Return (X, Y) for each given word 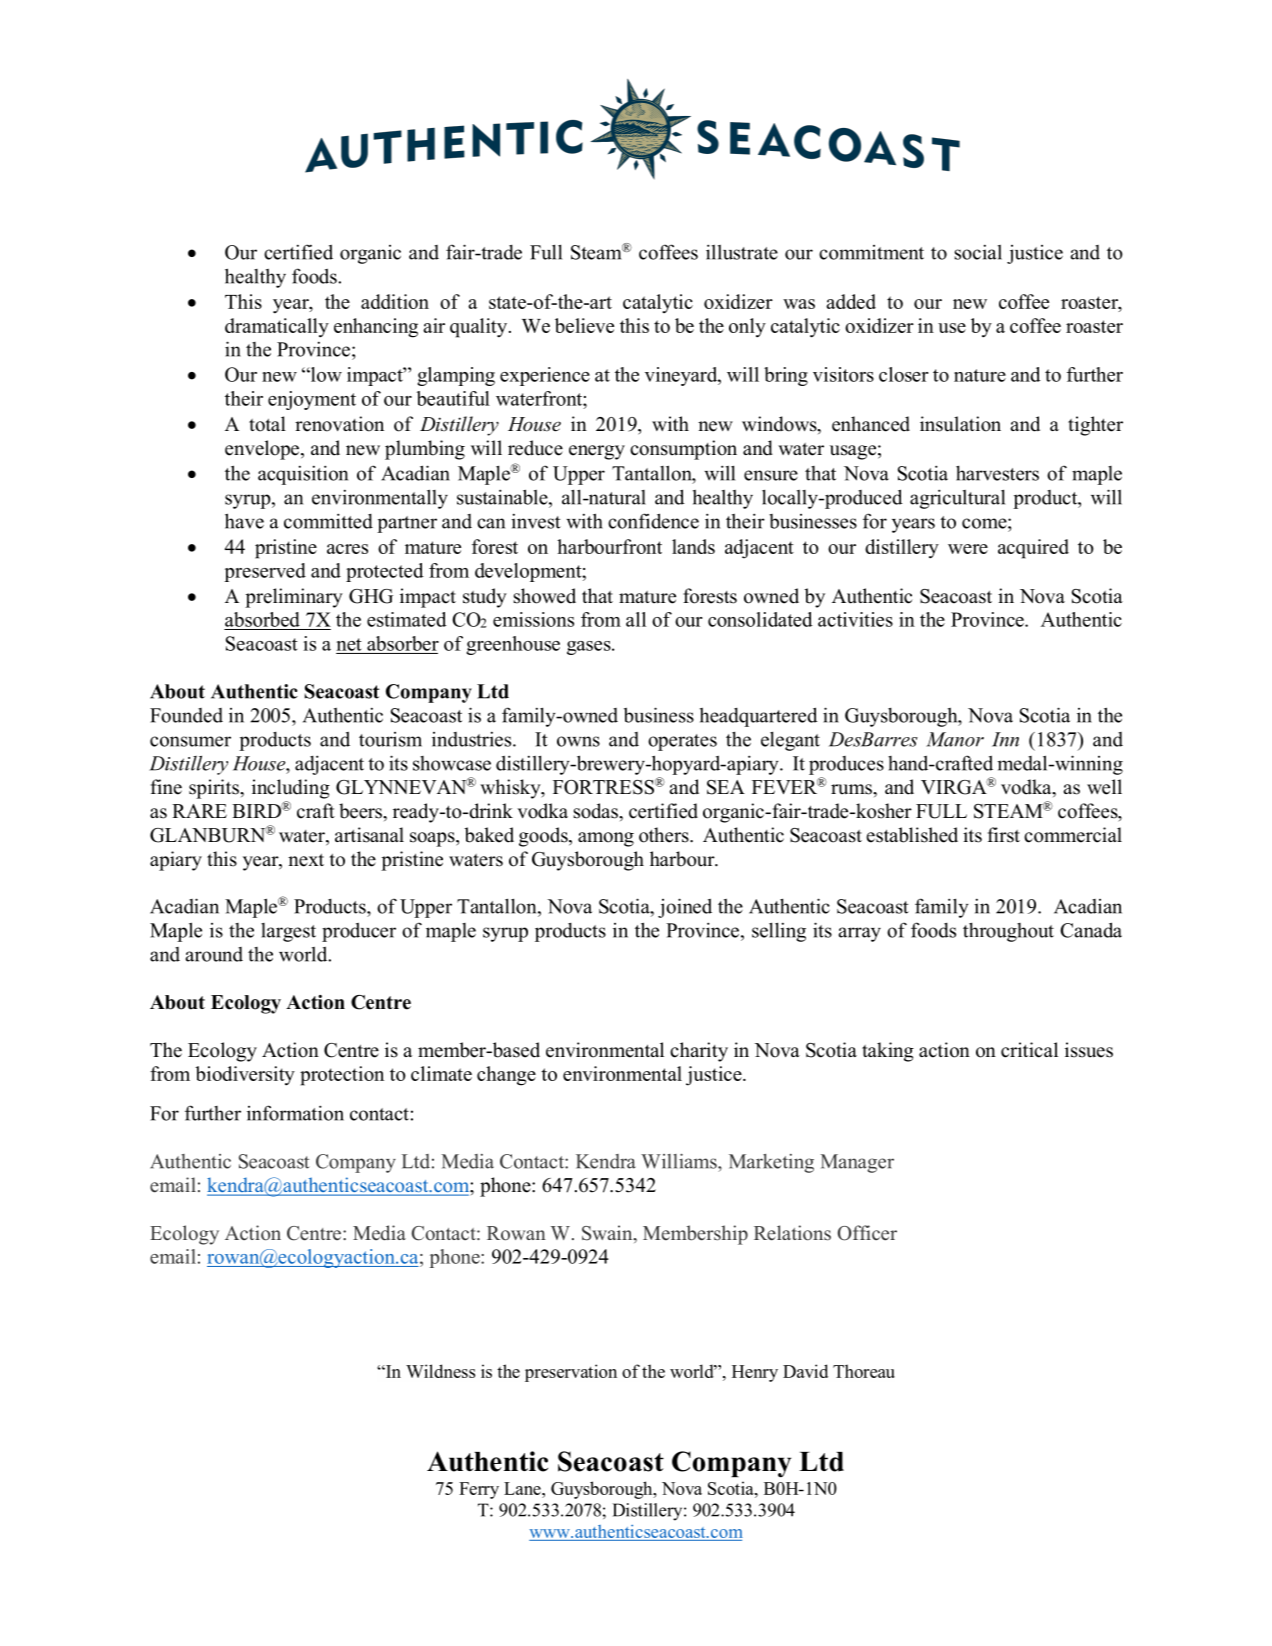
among (606, 839)
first (1004, 835)
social (978, 252)
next (306, 860)
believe (584, 325)
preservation (571, 1373)
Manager (857, 1163)
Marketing (771, 1163)
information (295, 1113)
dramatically (277, 328)
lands (693, 546)
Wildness (440, 1371)
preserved (265, 572)
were (968, 549)
